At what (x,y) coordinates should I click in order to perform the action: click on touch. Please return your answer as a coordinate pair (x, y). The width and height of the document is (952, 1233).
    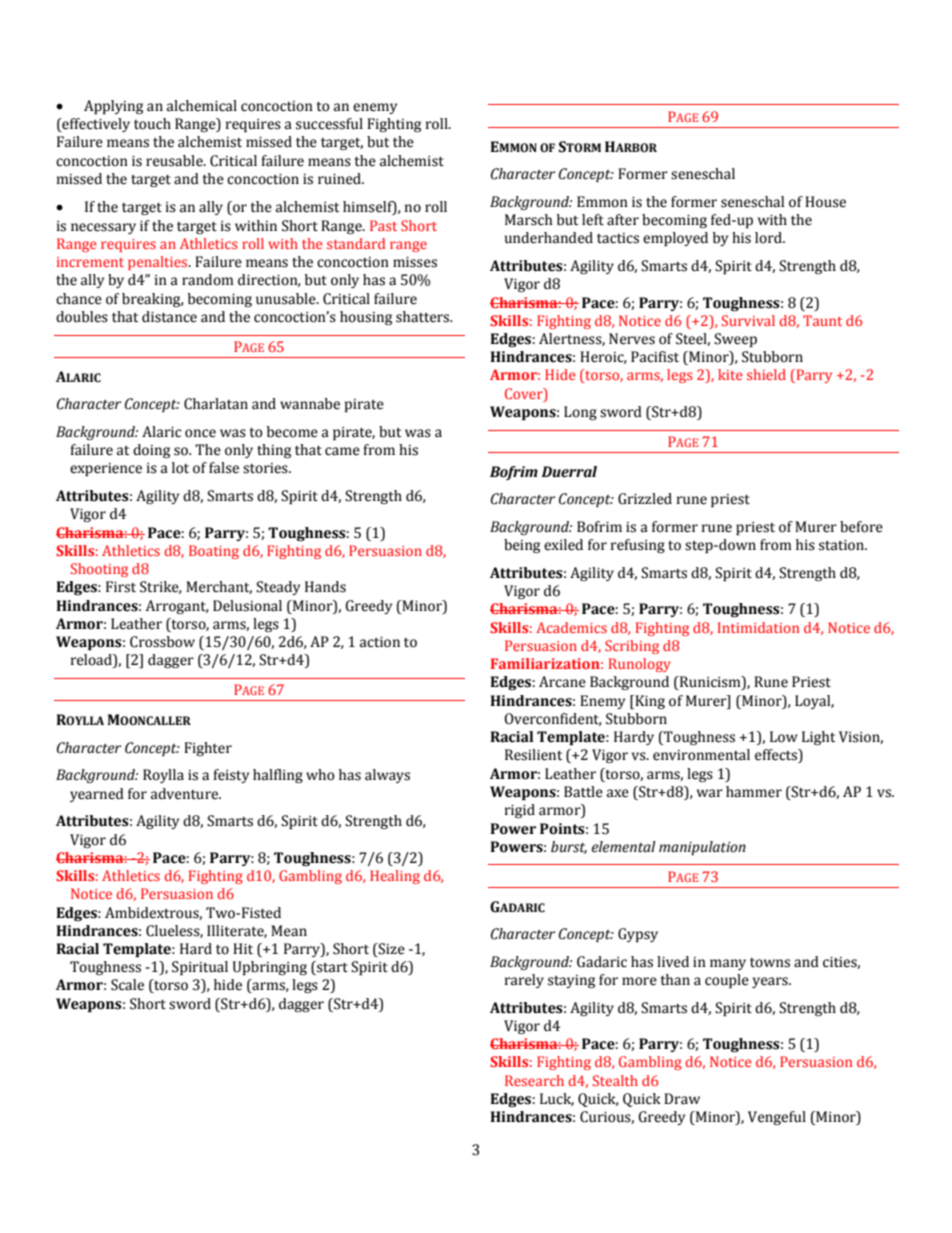
    Looking at the image, I should click on (152, 124).
